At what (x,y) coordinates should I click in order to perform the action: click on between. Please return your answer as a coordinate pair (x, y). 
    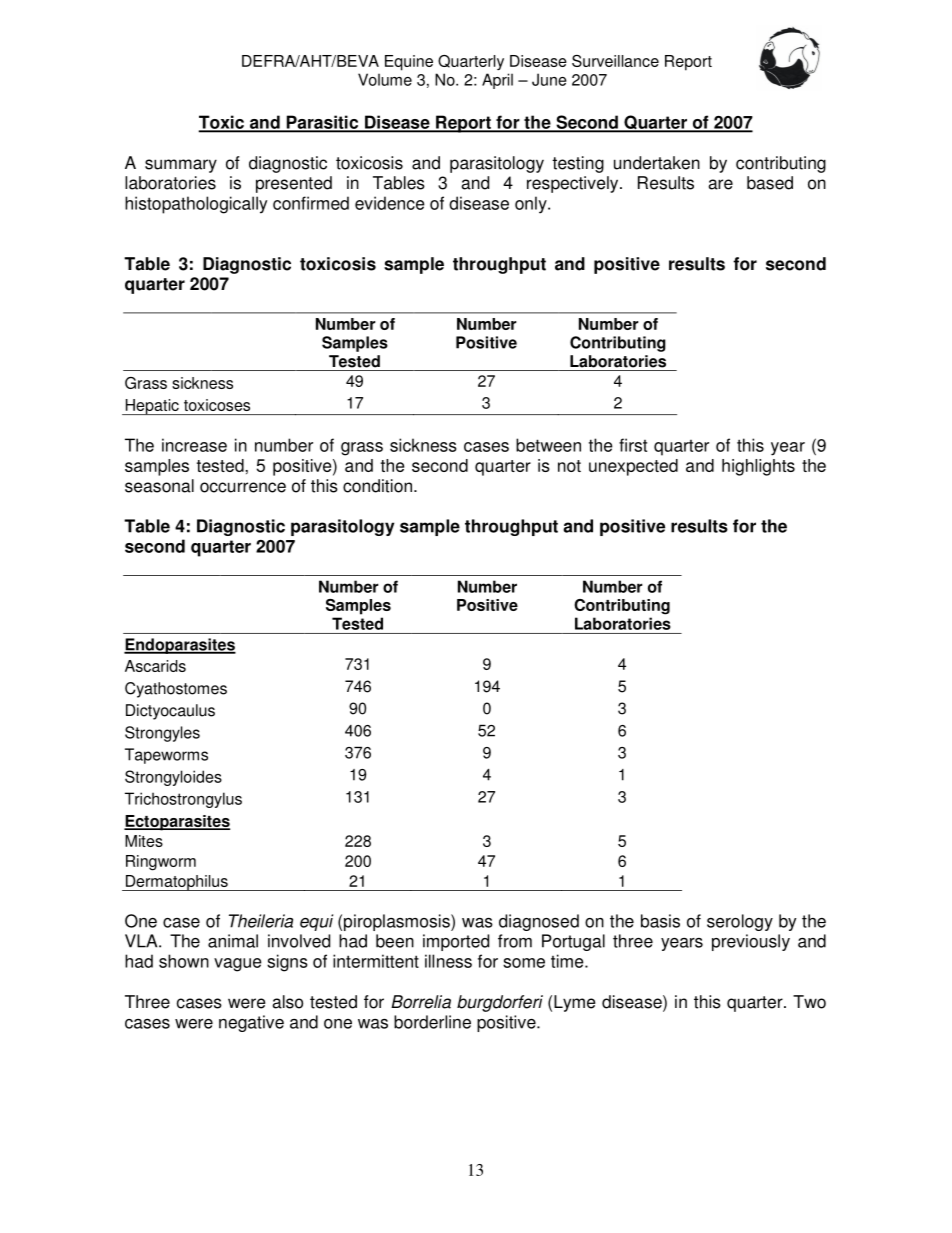
    Looking at the image, I should click on (548, 445).
